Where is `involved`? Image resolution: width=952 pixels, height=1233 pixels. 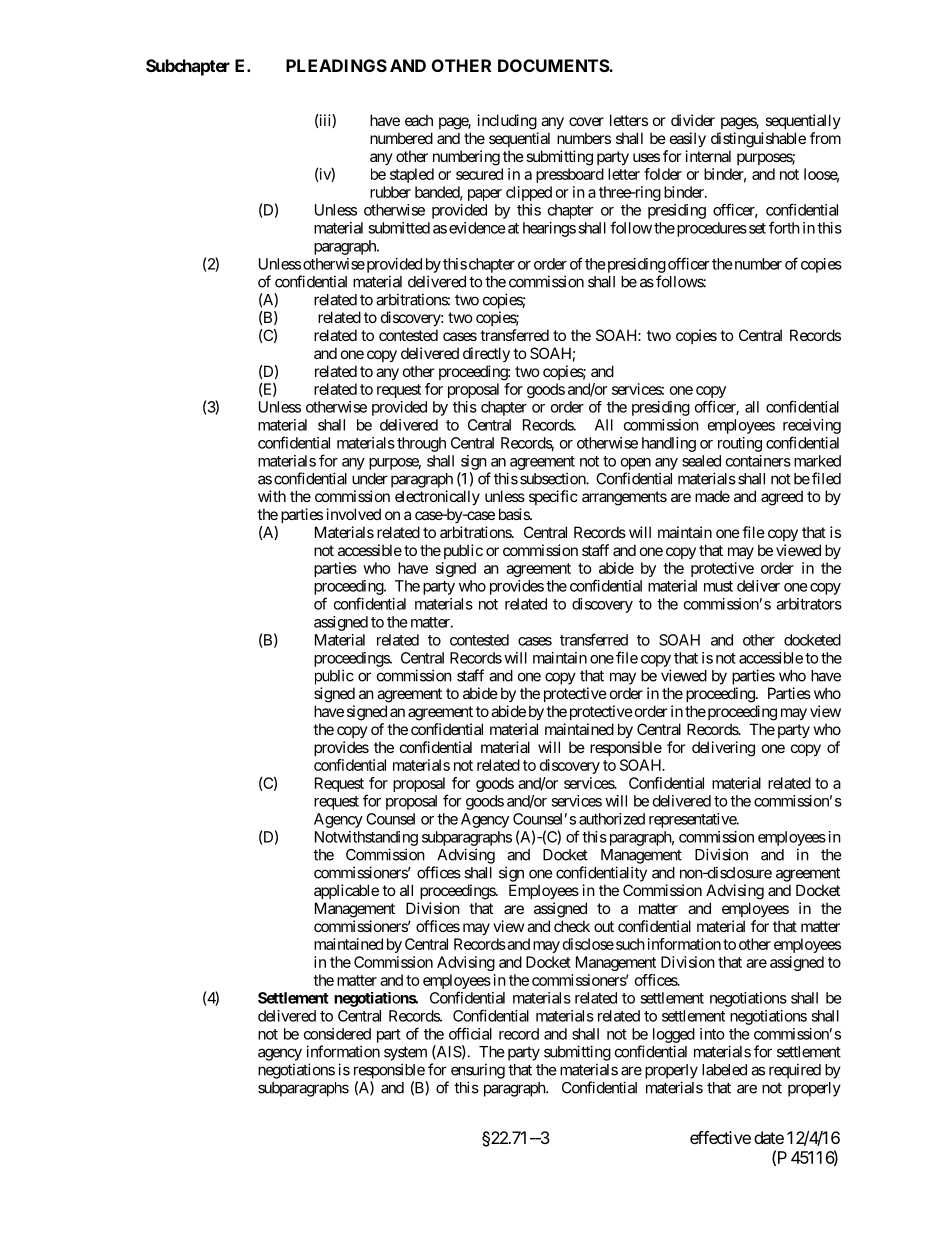
involved is located at coordinates (354, 514).
